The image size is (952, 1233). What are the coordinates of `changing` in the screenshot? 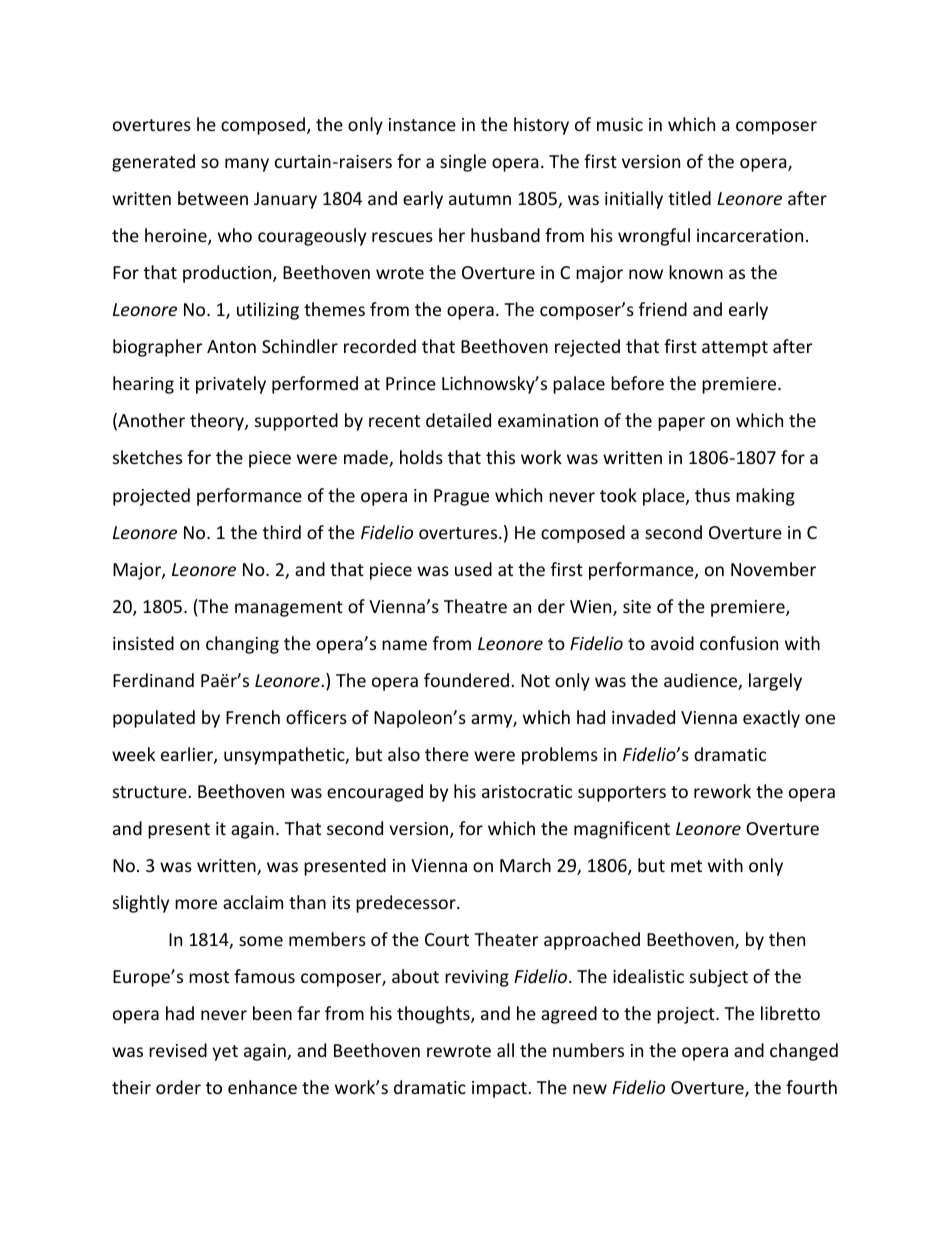 It's located at (242, 645).
